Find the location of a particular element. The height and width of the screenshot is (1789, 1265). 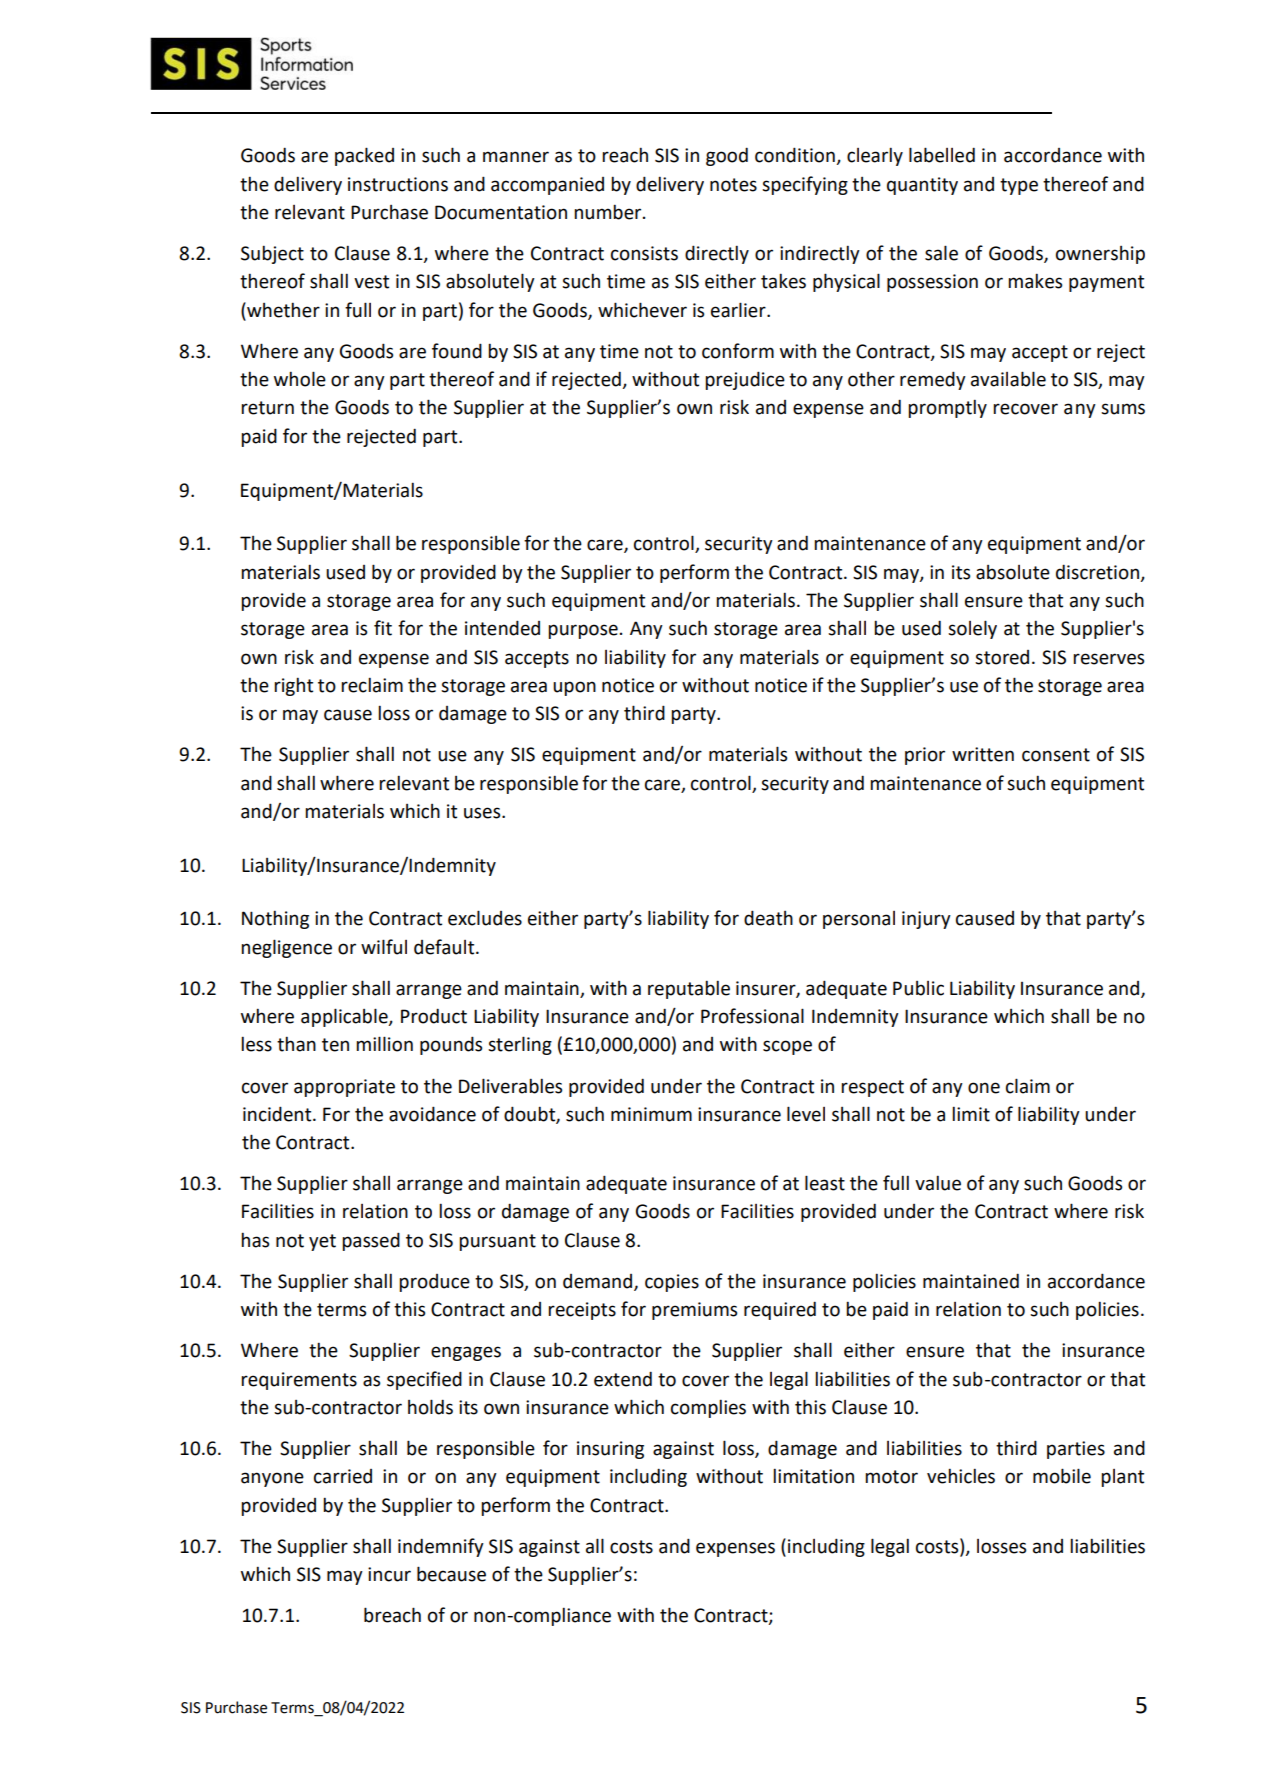

promptly is located at coordinates (947, 408).
